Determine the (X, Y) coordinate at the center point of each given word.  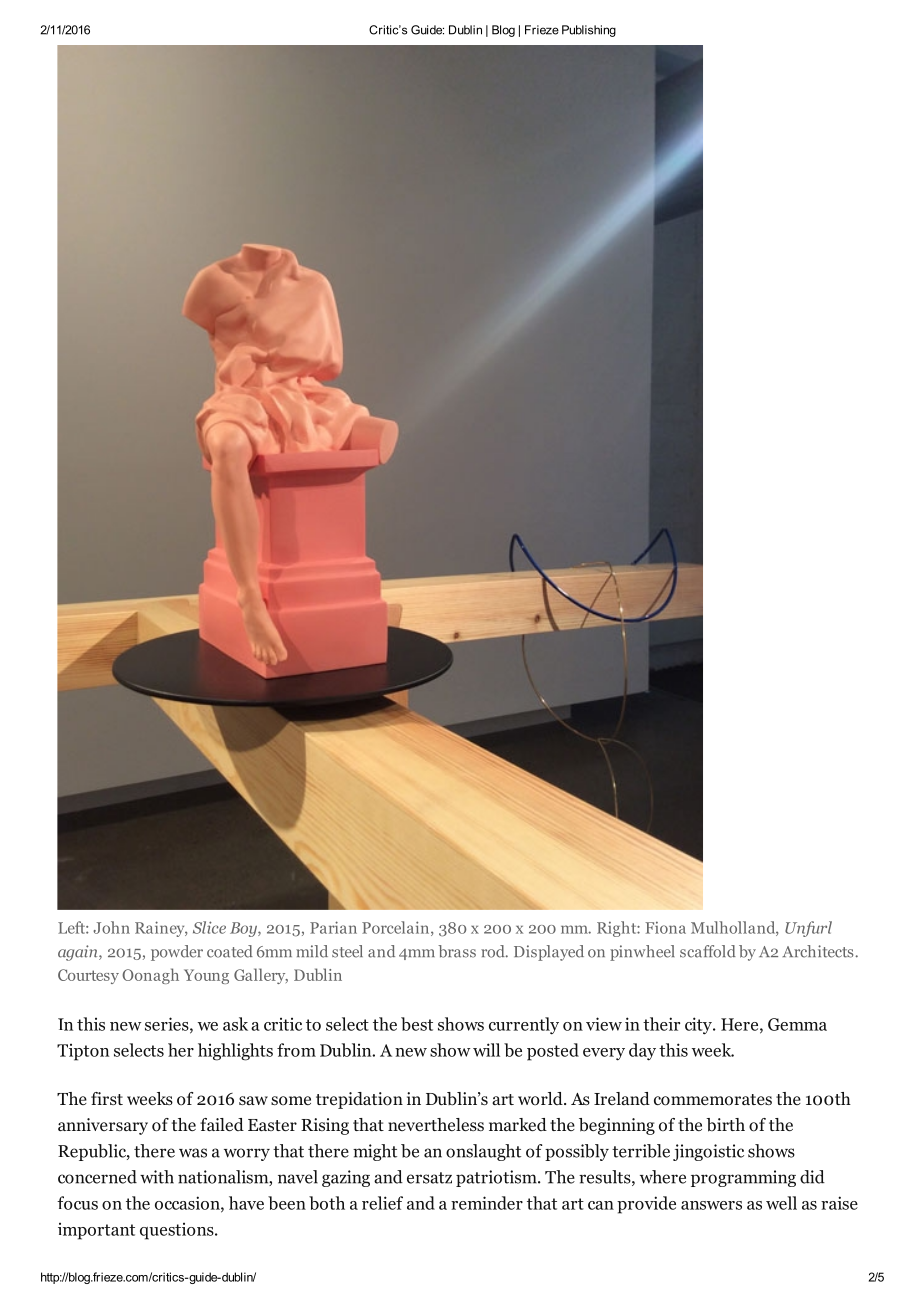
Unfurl (808, 929)
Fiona (665, 927)
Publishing (589, 31)
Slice (209, 927)
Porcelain (397, 928)
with (157, 1177)
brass (457, 951)
